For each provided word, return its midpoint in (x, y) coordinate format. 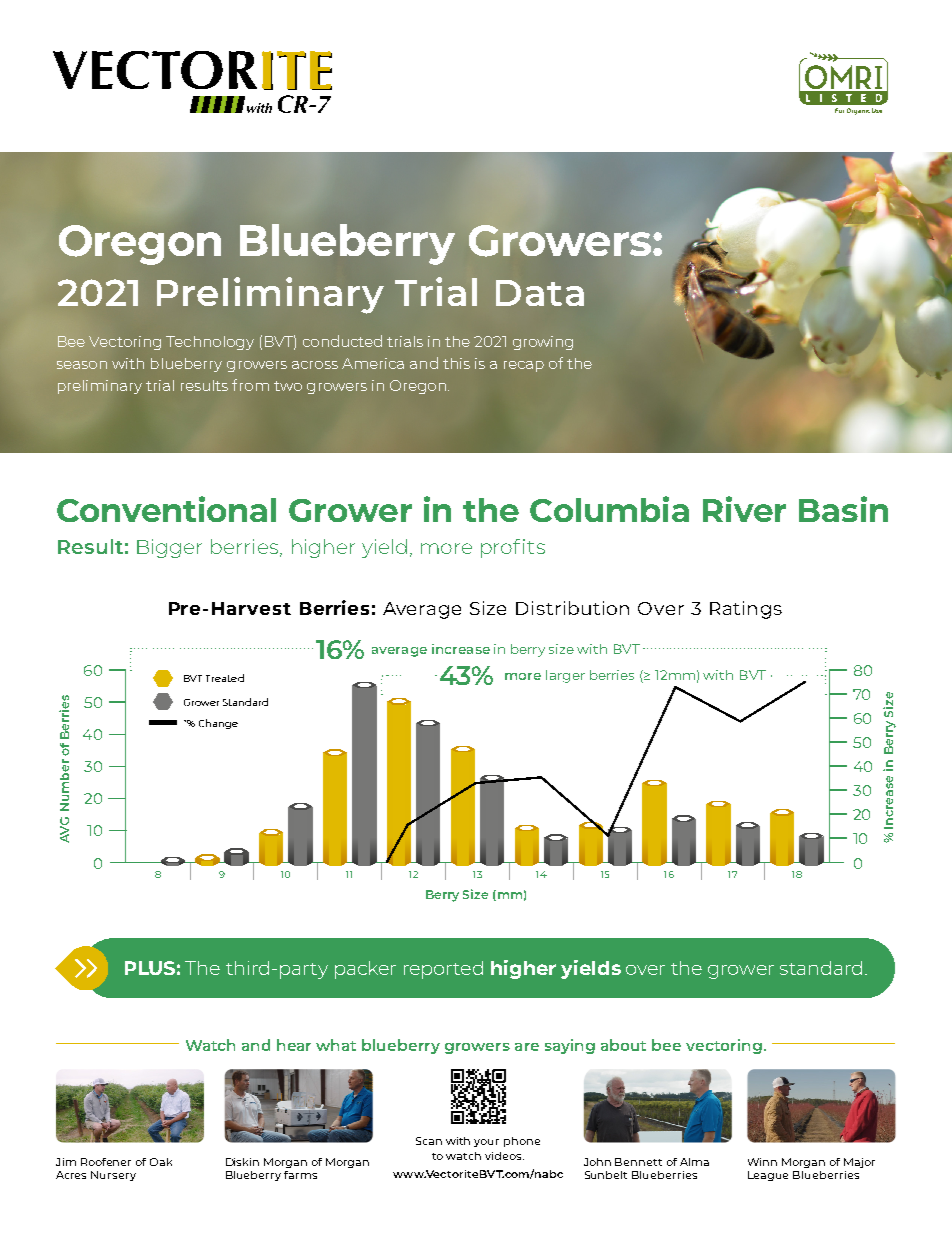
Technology (210, 343)
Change (218, 724)
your (486, 1143)
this (456, 363)
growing (543, 343)
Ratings (746, 610)
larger (565, 676)
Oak (161, 1162)
